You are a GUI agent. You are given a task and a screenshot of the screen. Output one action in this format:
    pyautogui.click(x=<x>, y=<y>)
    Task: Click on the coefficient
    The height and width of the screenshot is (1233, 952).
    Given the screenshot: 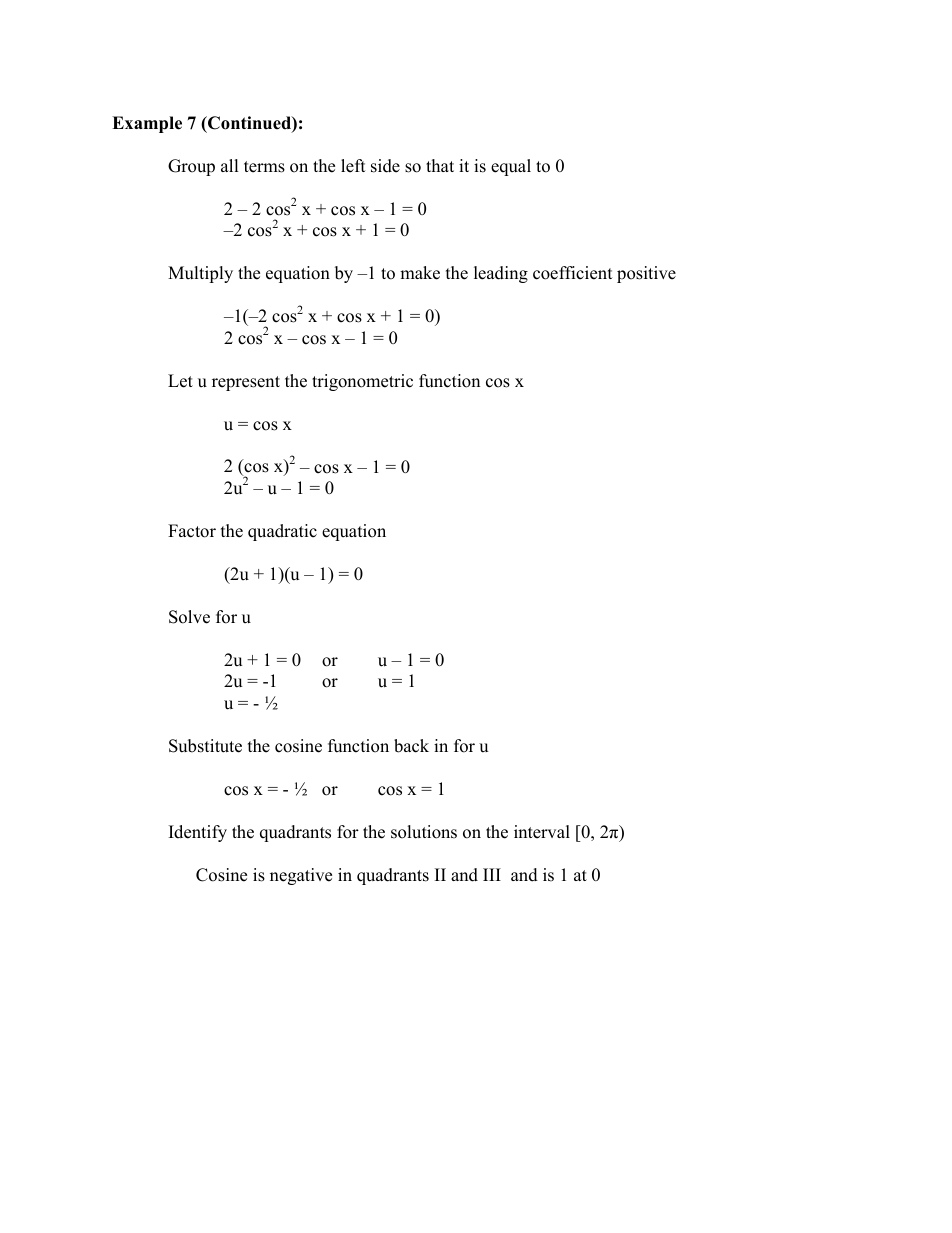 What is the action you would take?
    pyautogui.click(x=573, y=273)
